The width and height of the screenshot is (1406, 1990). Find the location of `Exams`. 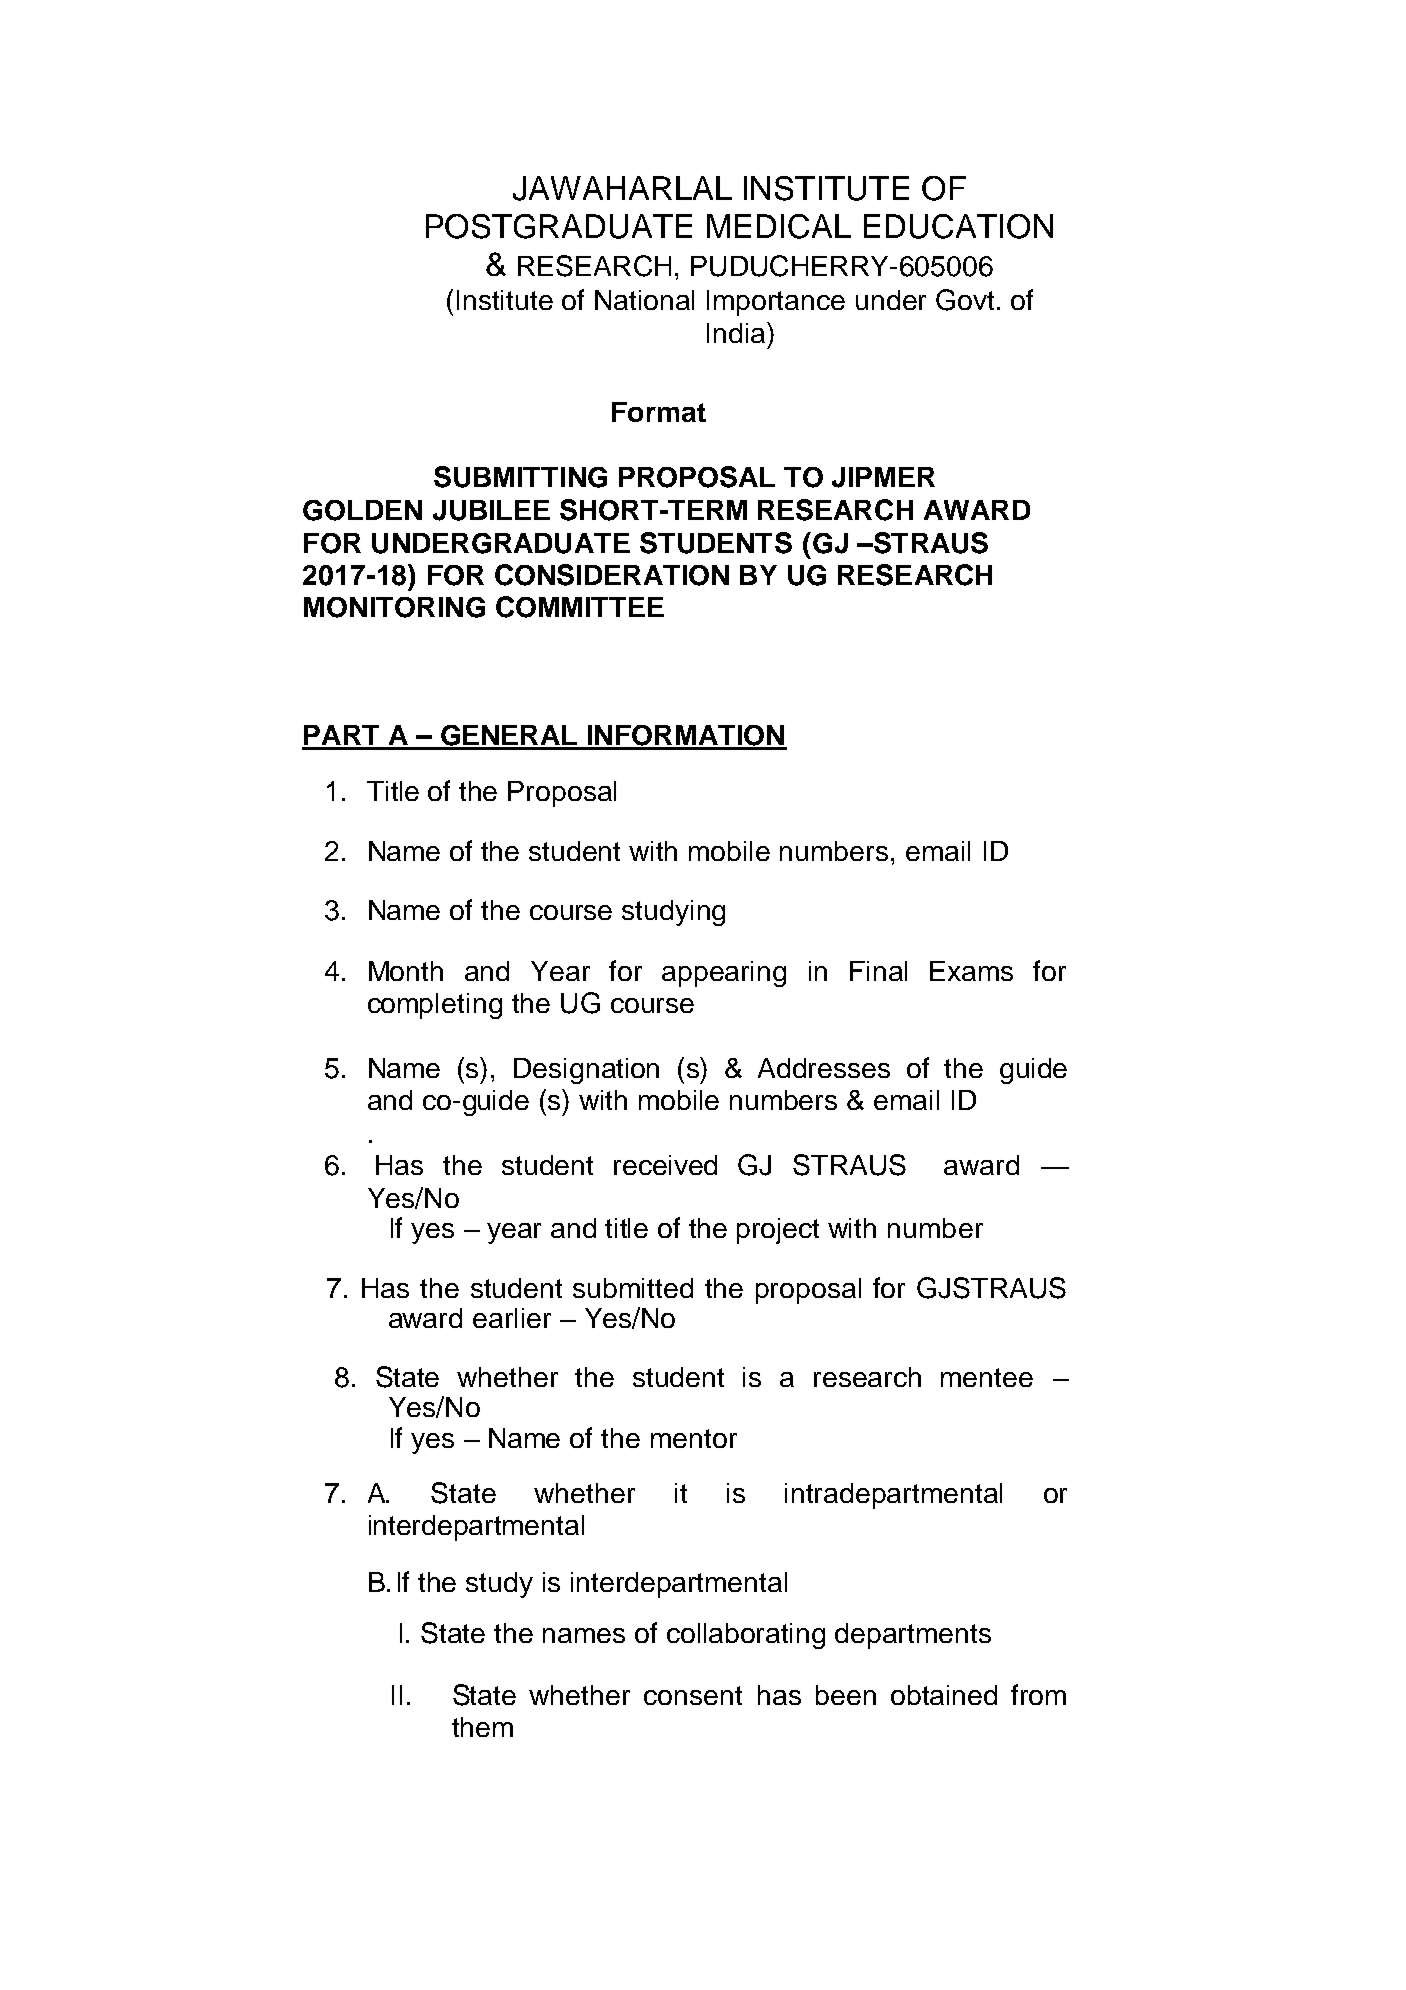

Exams is located at coordinates (971, 971).
